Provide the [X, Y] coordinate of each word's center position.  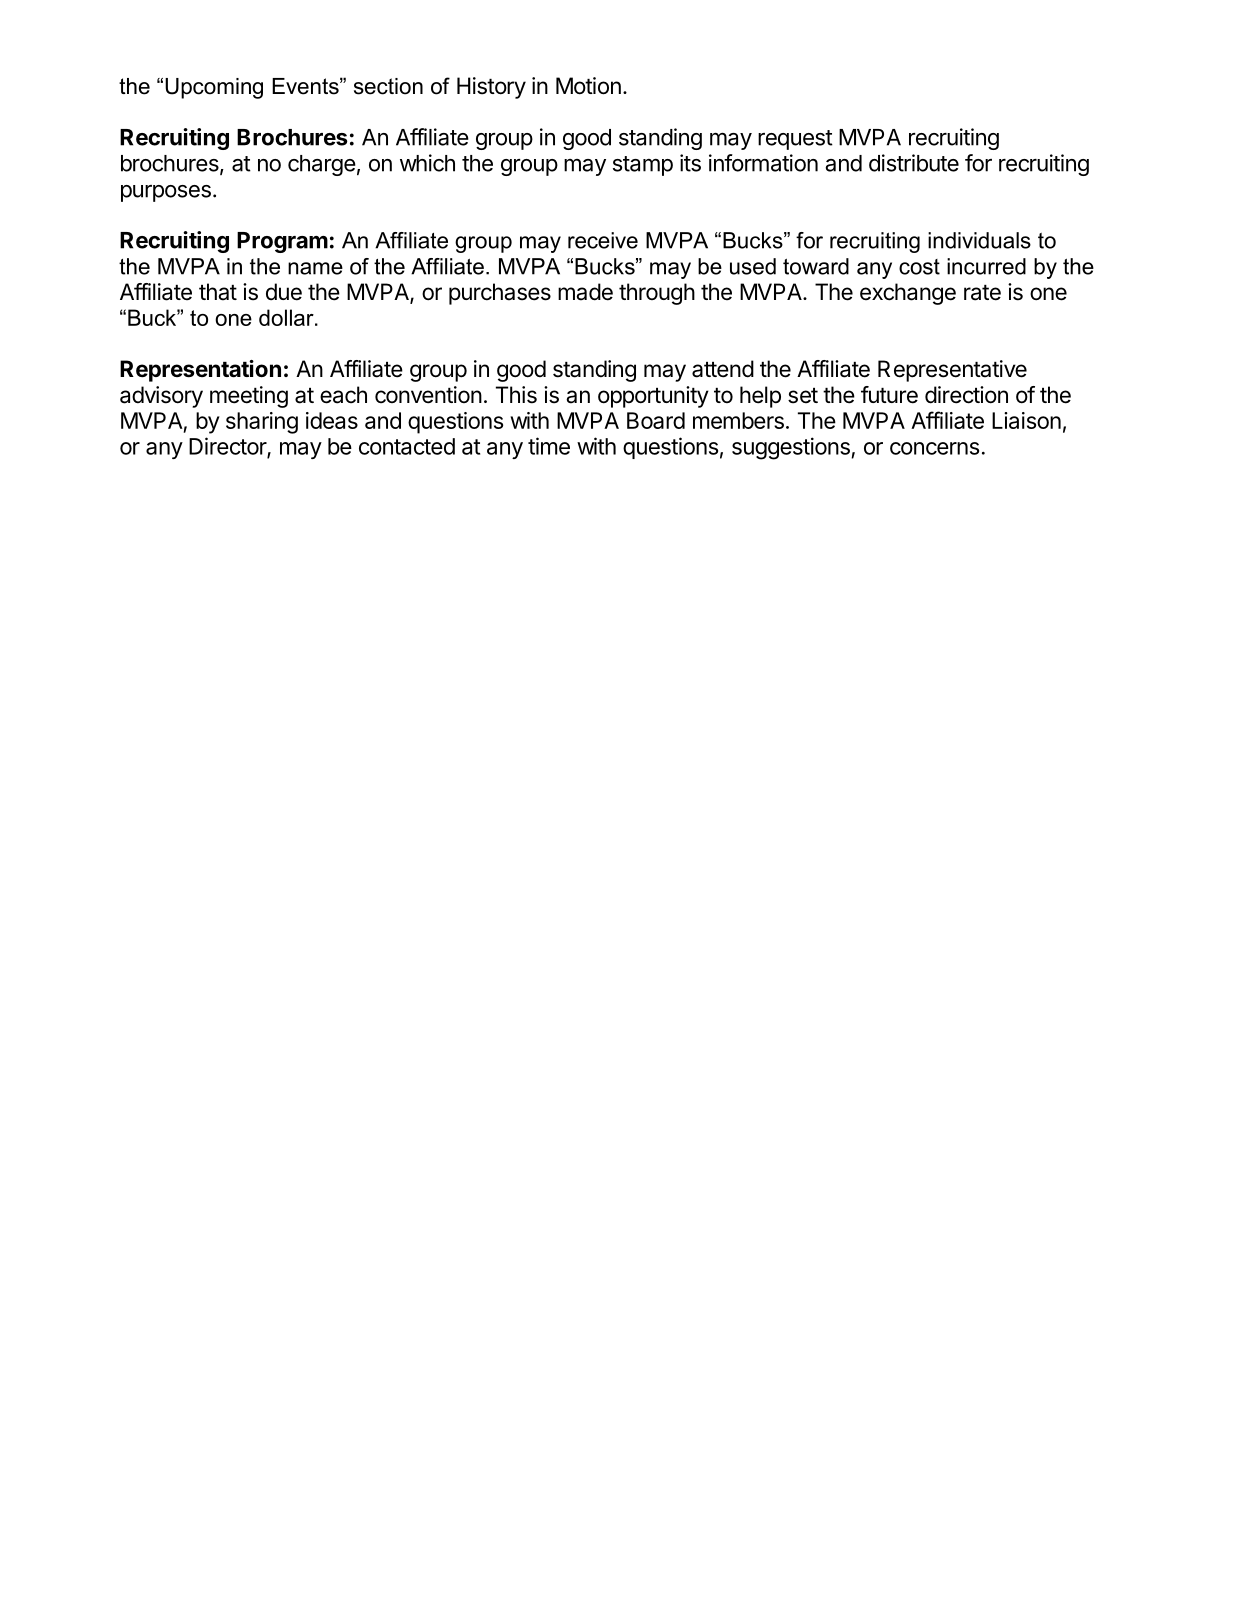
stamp [643, 166]
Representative [952, 371]
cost [919, 267]
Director [228, 447]
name [315, 268]
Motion [588, 86]
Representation [200, 371]
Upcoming [214, 88]
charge [322, 165]
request [795, 140]
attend [723, 369]
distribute [914, 163]
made [585, 292]
